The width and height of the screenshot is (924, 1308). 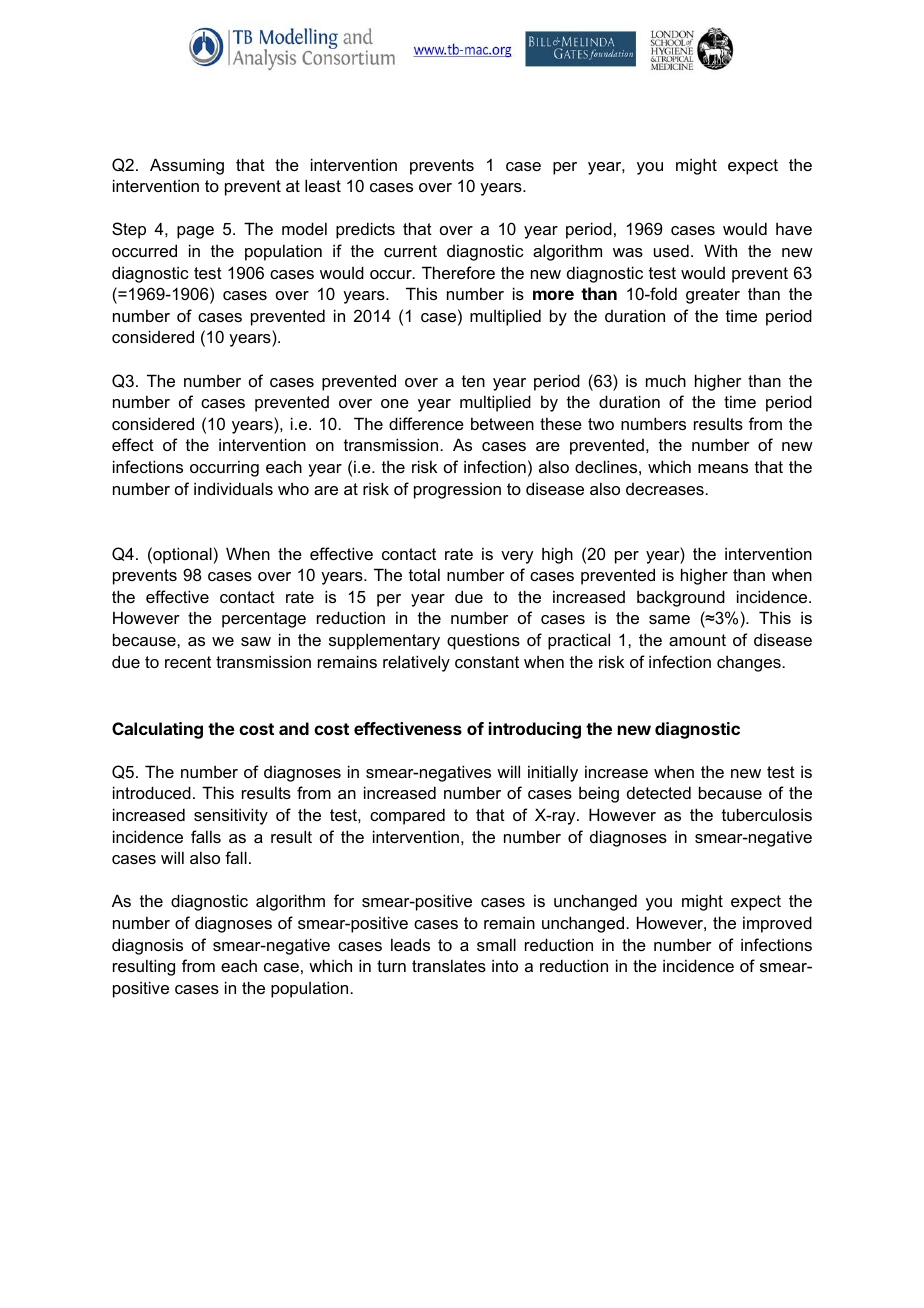 What do you see at coordinates (720, 250) in the screenshot?
I see `With` at bounding box center [720, 250].
